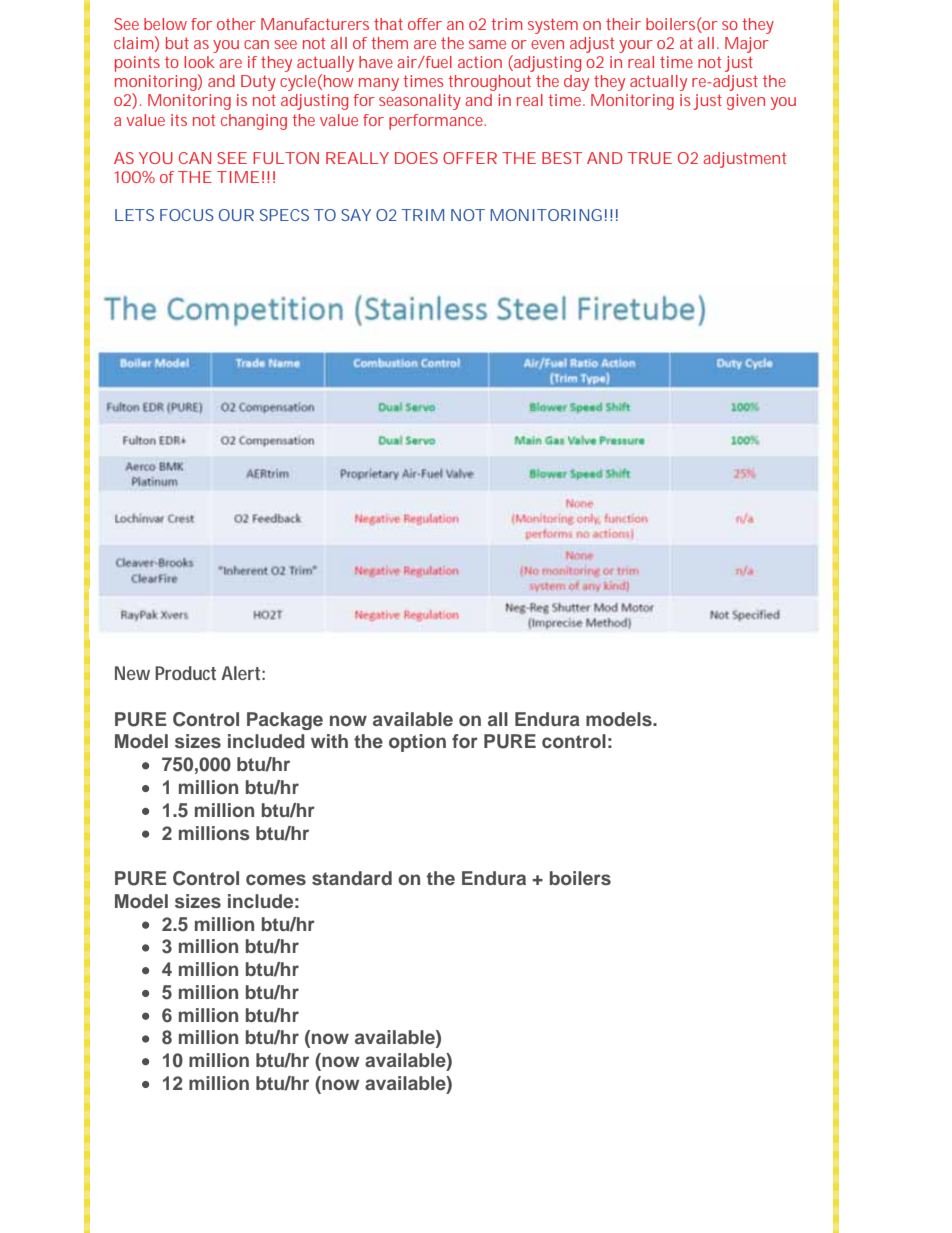 The image size is (952, 1233). Describe the element at coordinates (636, 46) in the screenshot. I see `your` at that location.
